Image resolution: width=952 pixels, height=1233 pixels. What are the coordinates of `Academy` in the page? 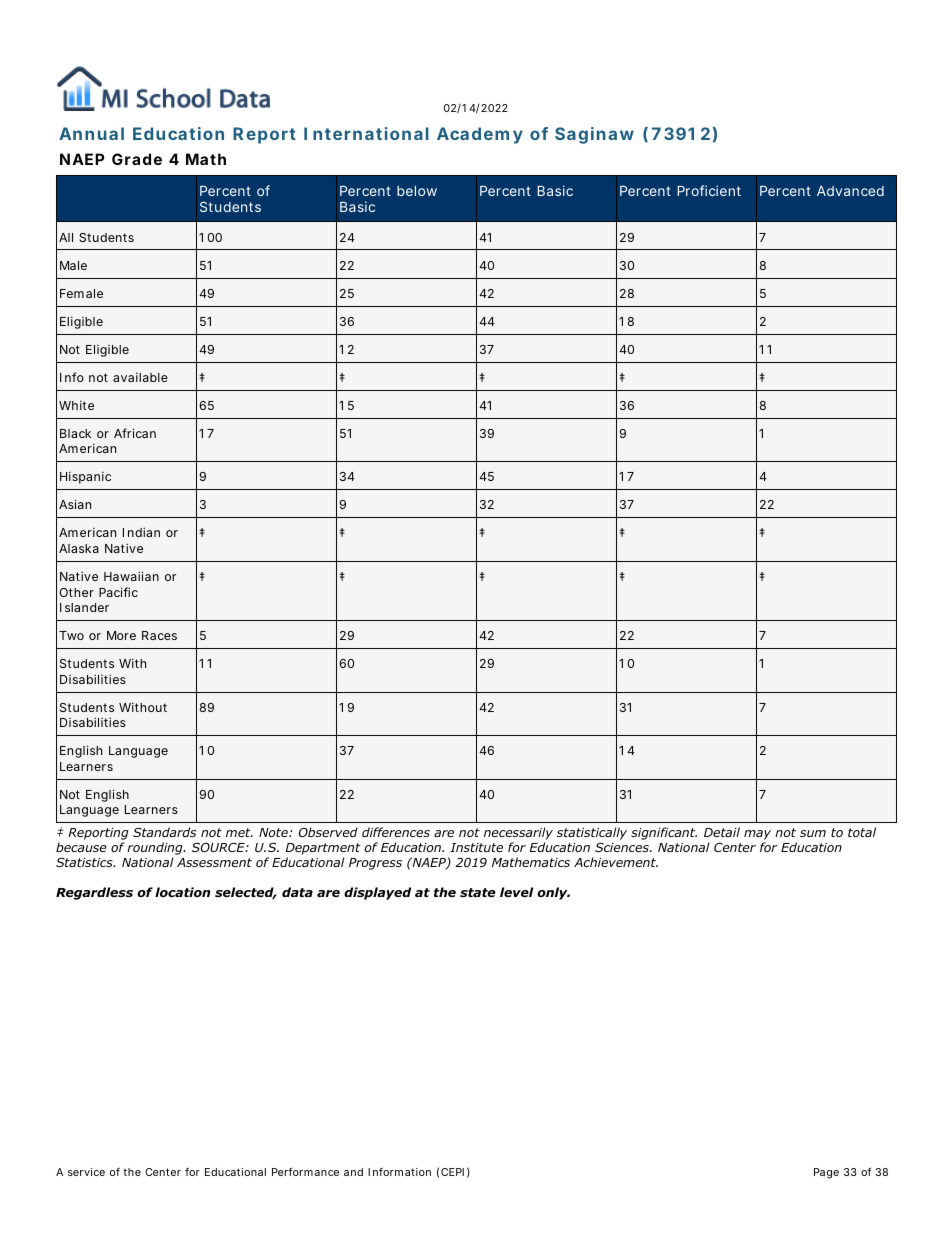 It's located at (480, 135).
